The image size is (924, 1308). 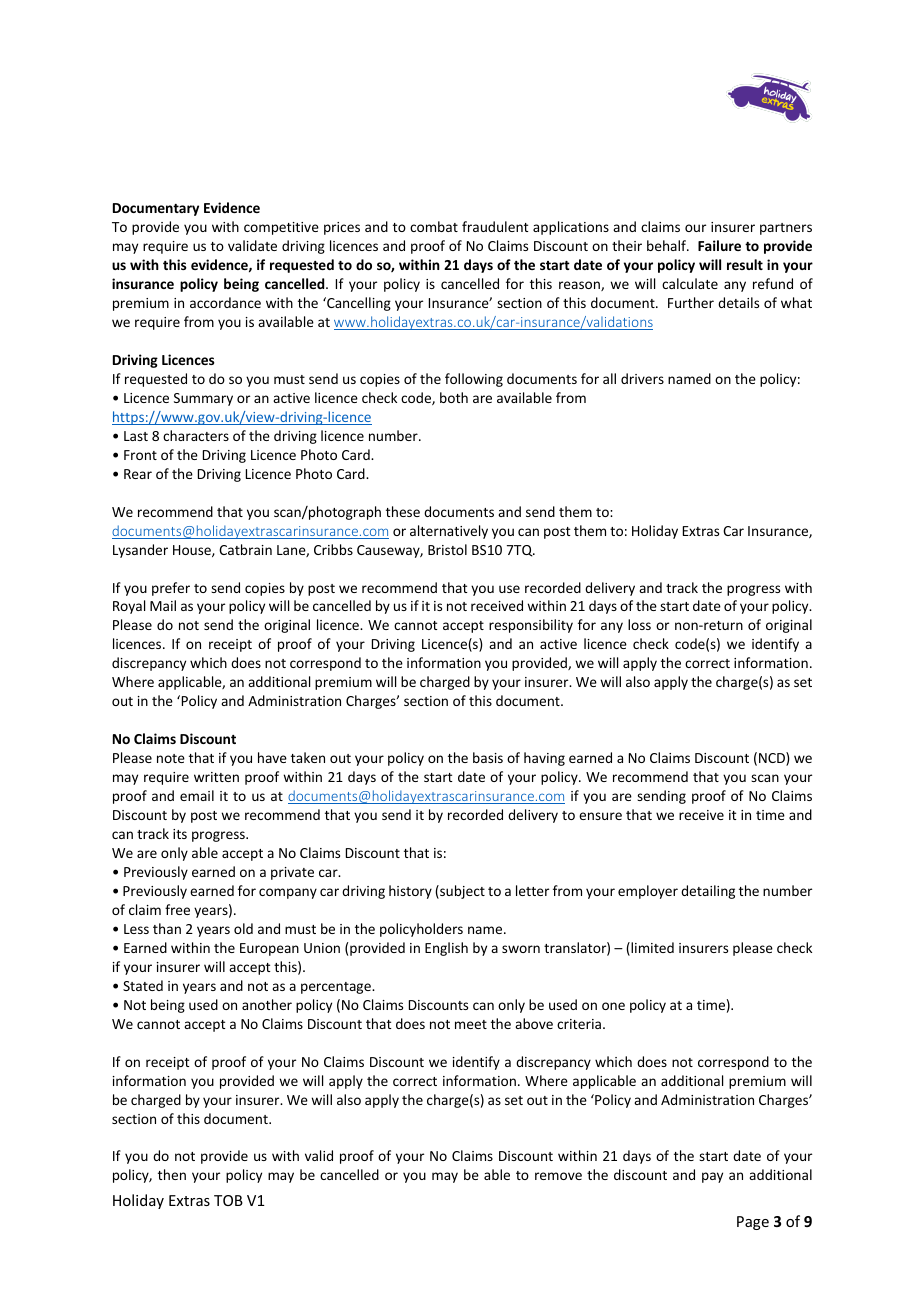 I want to click on another, so click(x=267, y=1004).
